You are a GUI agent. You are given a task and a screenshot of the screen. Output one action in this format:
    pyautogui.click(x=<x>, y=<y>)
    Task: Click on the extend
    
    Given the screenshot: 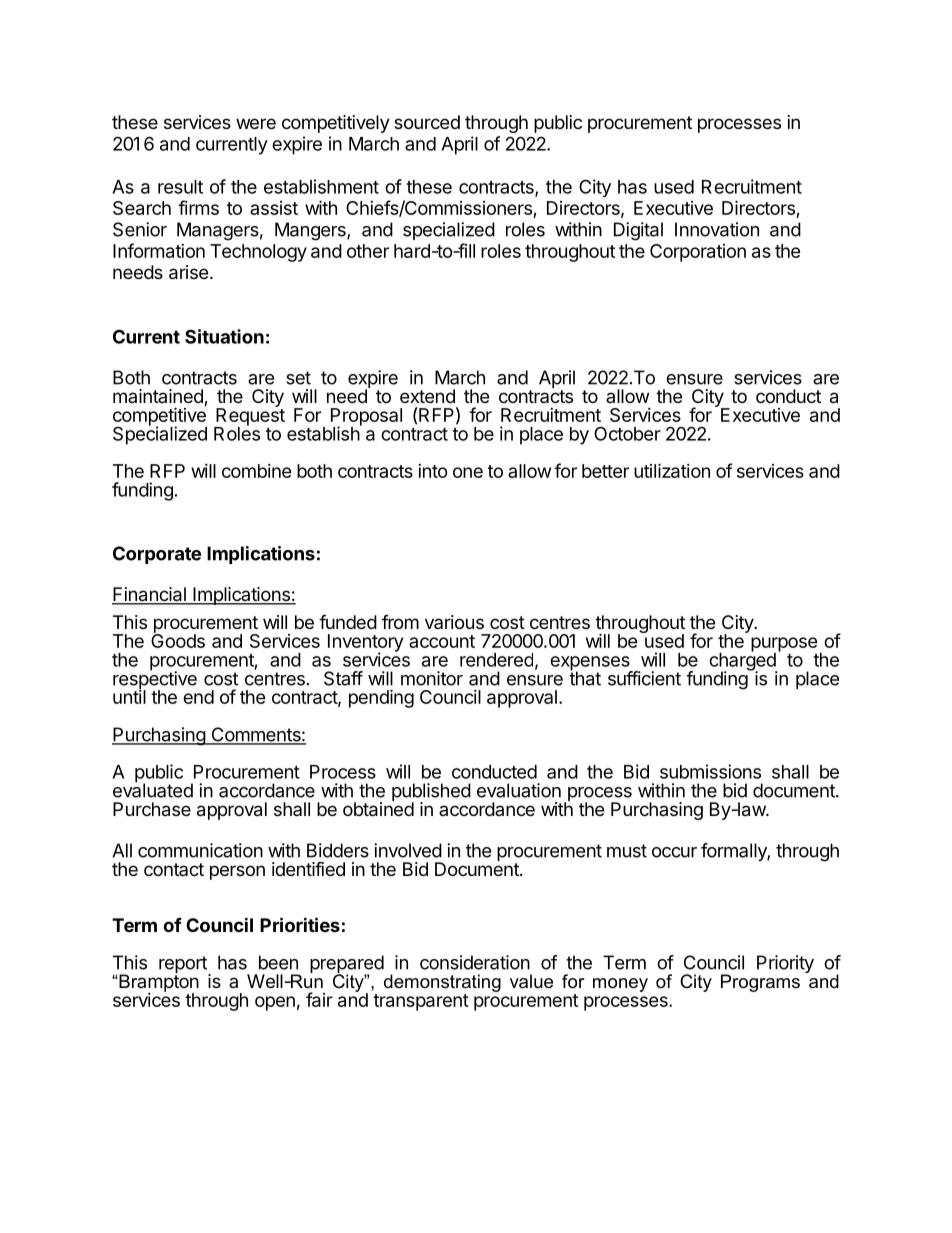 What is the action you would take?
    pyautogui.click(x=427, y=396)
